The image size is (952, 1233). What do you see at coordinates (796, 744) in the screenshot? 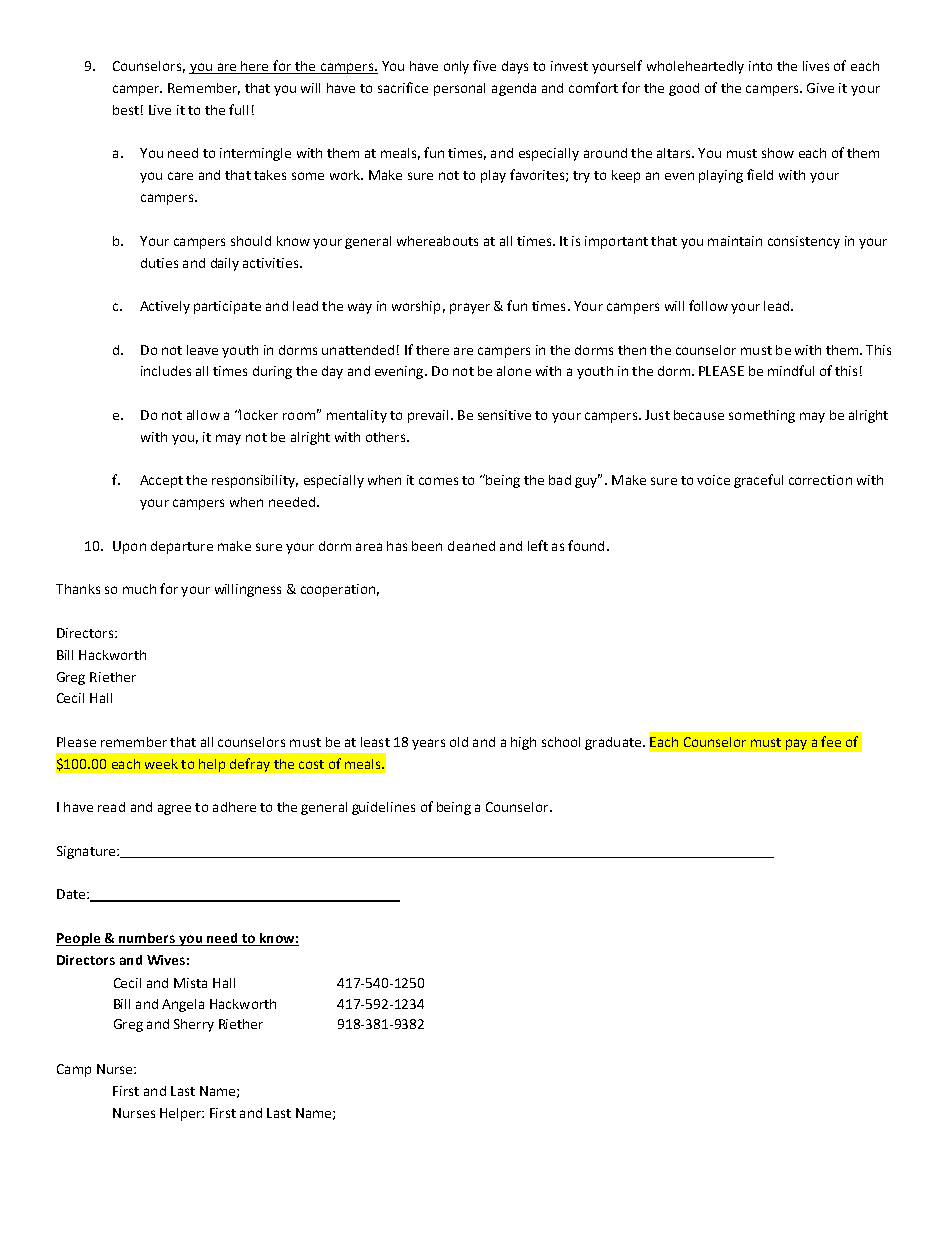
I see `pay` at bounding box center [796, 744].
